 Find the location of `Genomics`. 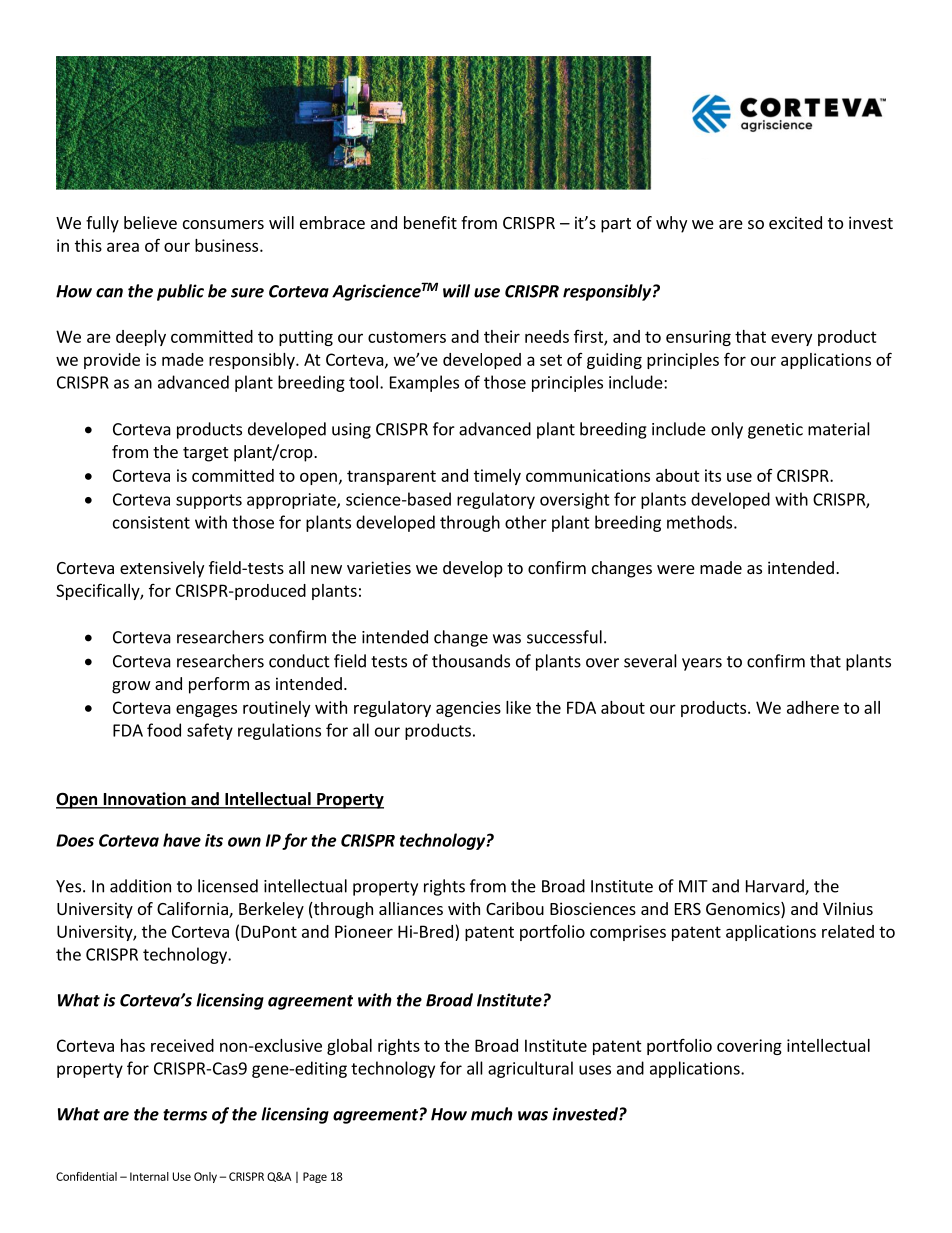

Genomics is located at coordinates (744, 910).
